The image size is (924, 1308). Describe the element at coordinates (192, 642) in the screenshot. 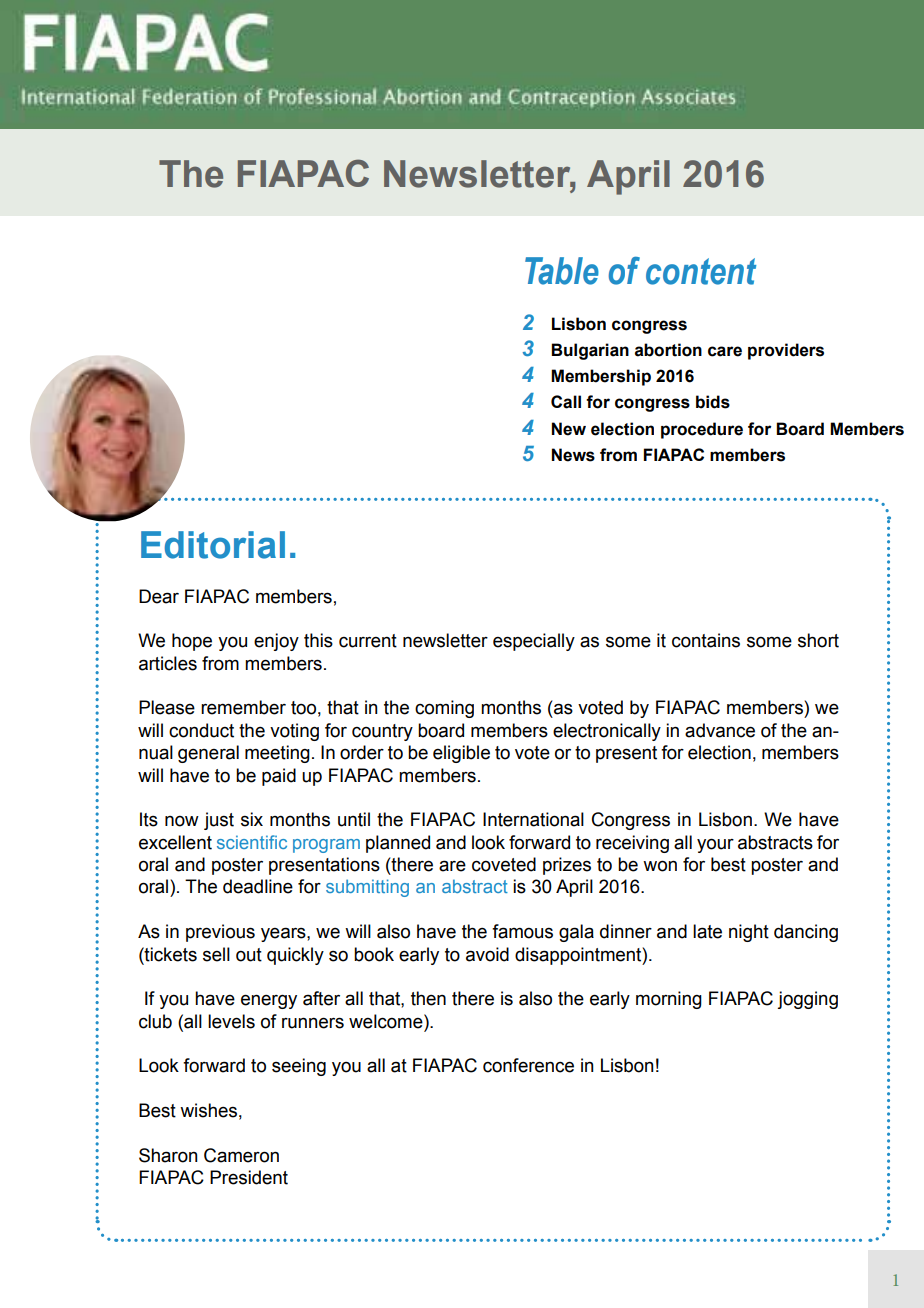

I see `hope` at that location.
